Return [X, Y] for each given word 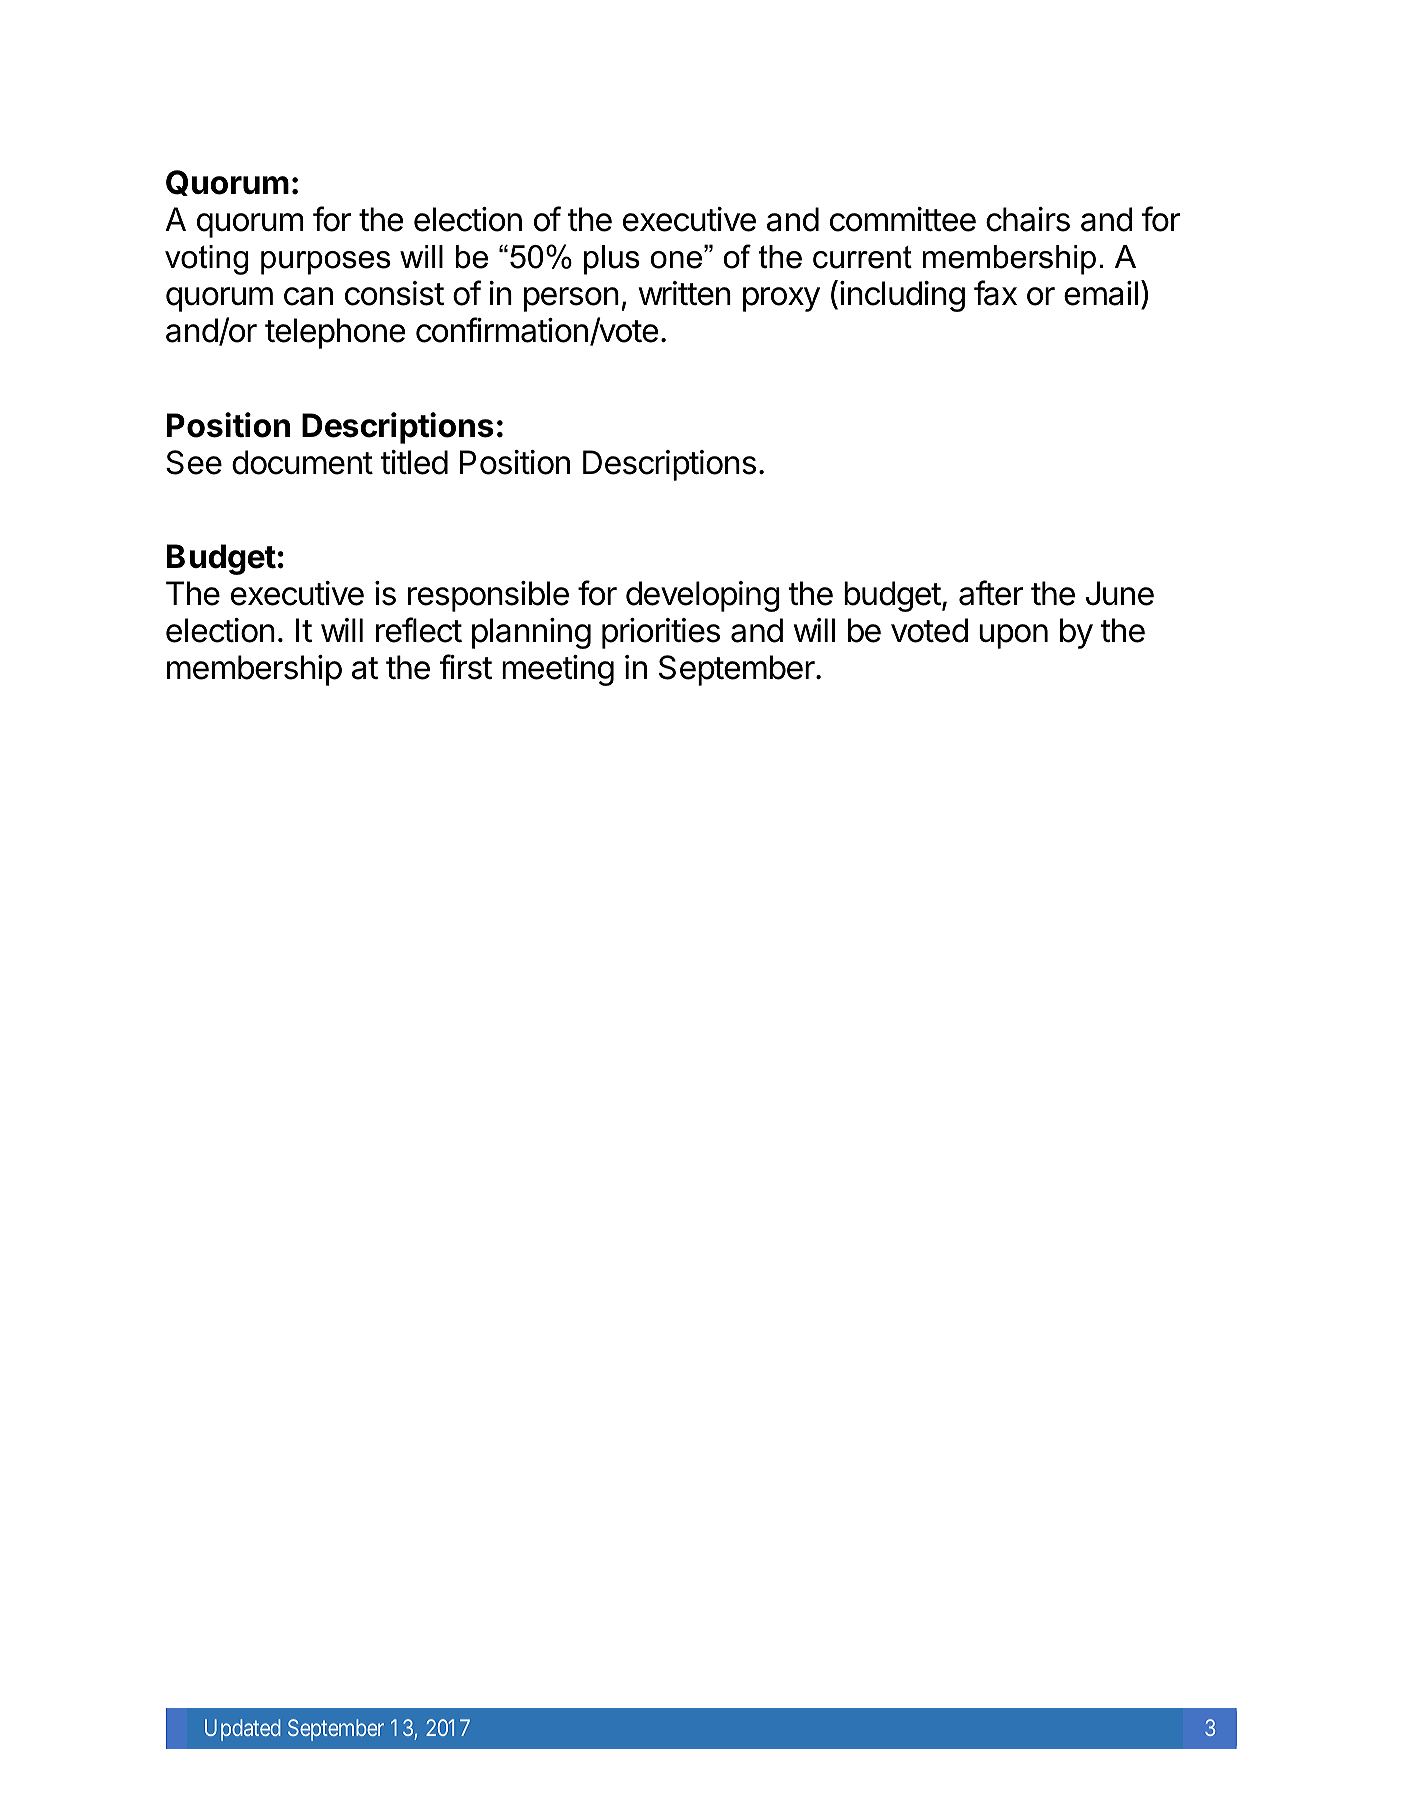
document [302, 462]
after [991, 593]
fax [995, 293]
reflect [419, 630]
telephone [335, 333]
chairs [1028, 219]
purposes [326, 263]
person [571, 299]
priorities [661, 633]
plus [612, 260]
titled [414, 462]
